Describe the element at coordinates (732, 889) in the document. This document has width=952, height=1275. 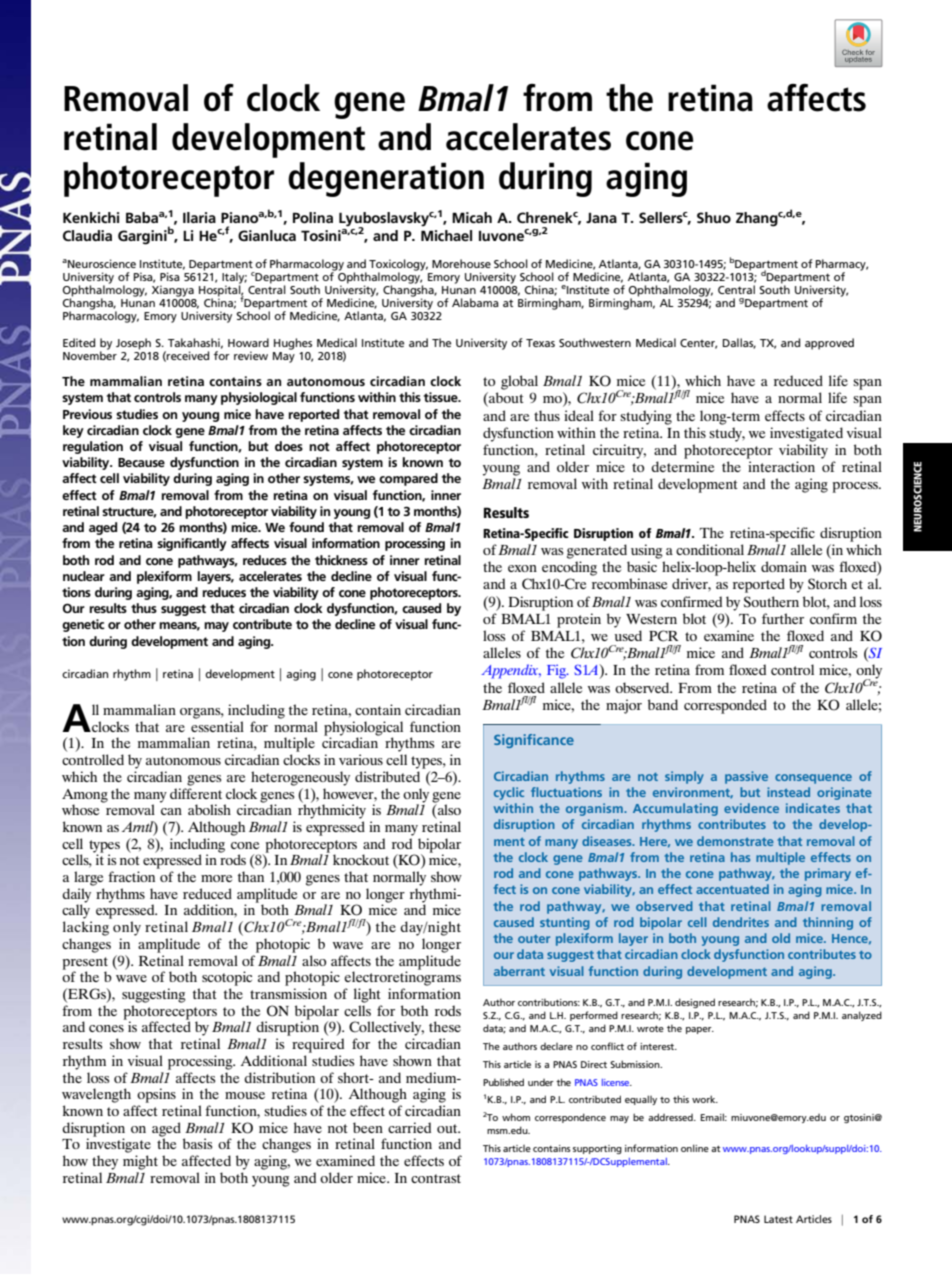
I see `accentuated` at that location.
